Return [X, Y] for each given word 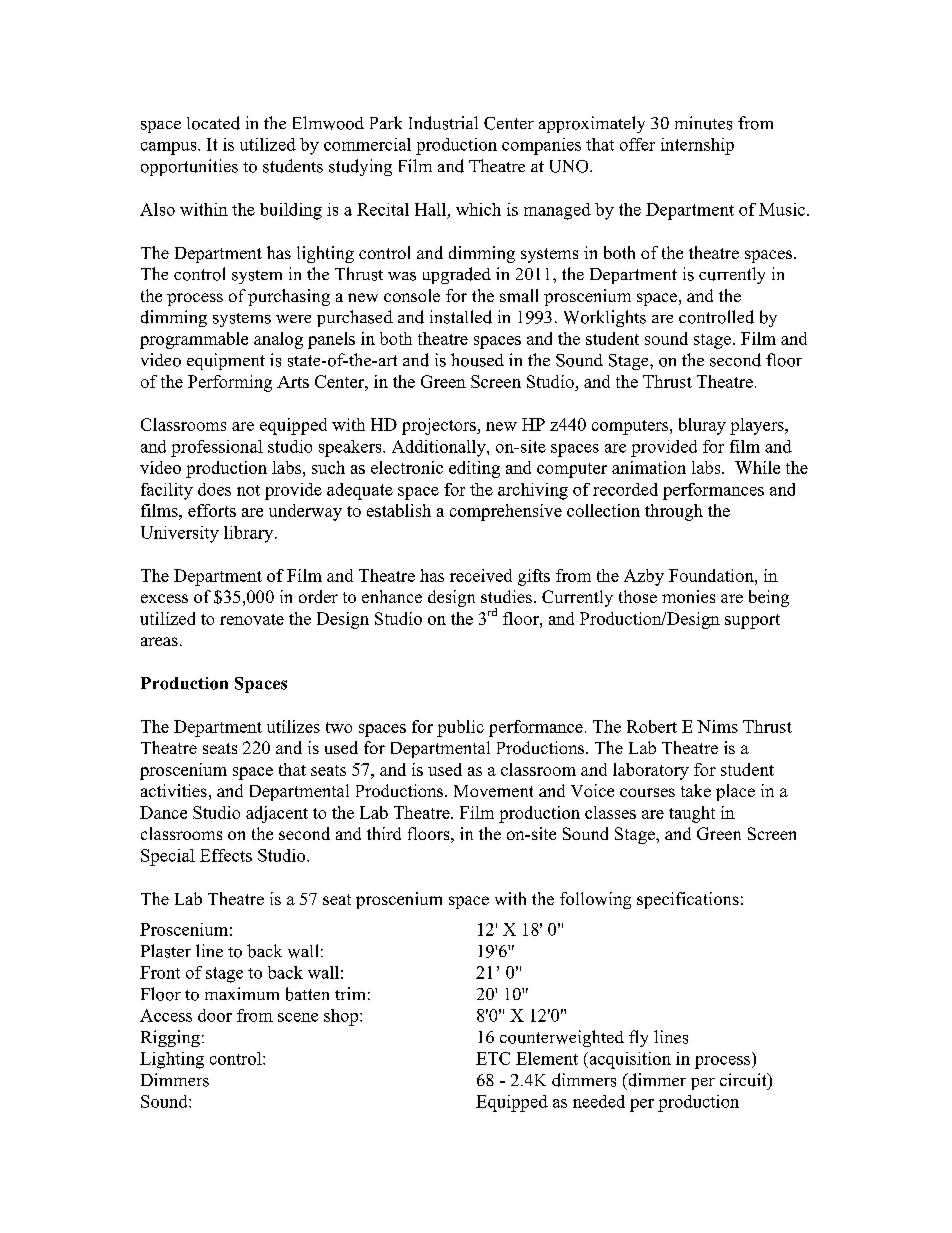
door [215, 1015]
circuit [744, 1080]
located [213, 123]
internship [697, 146]
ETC [493, 1058]
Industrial [443, 123]
